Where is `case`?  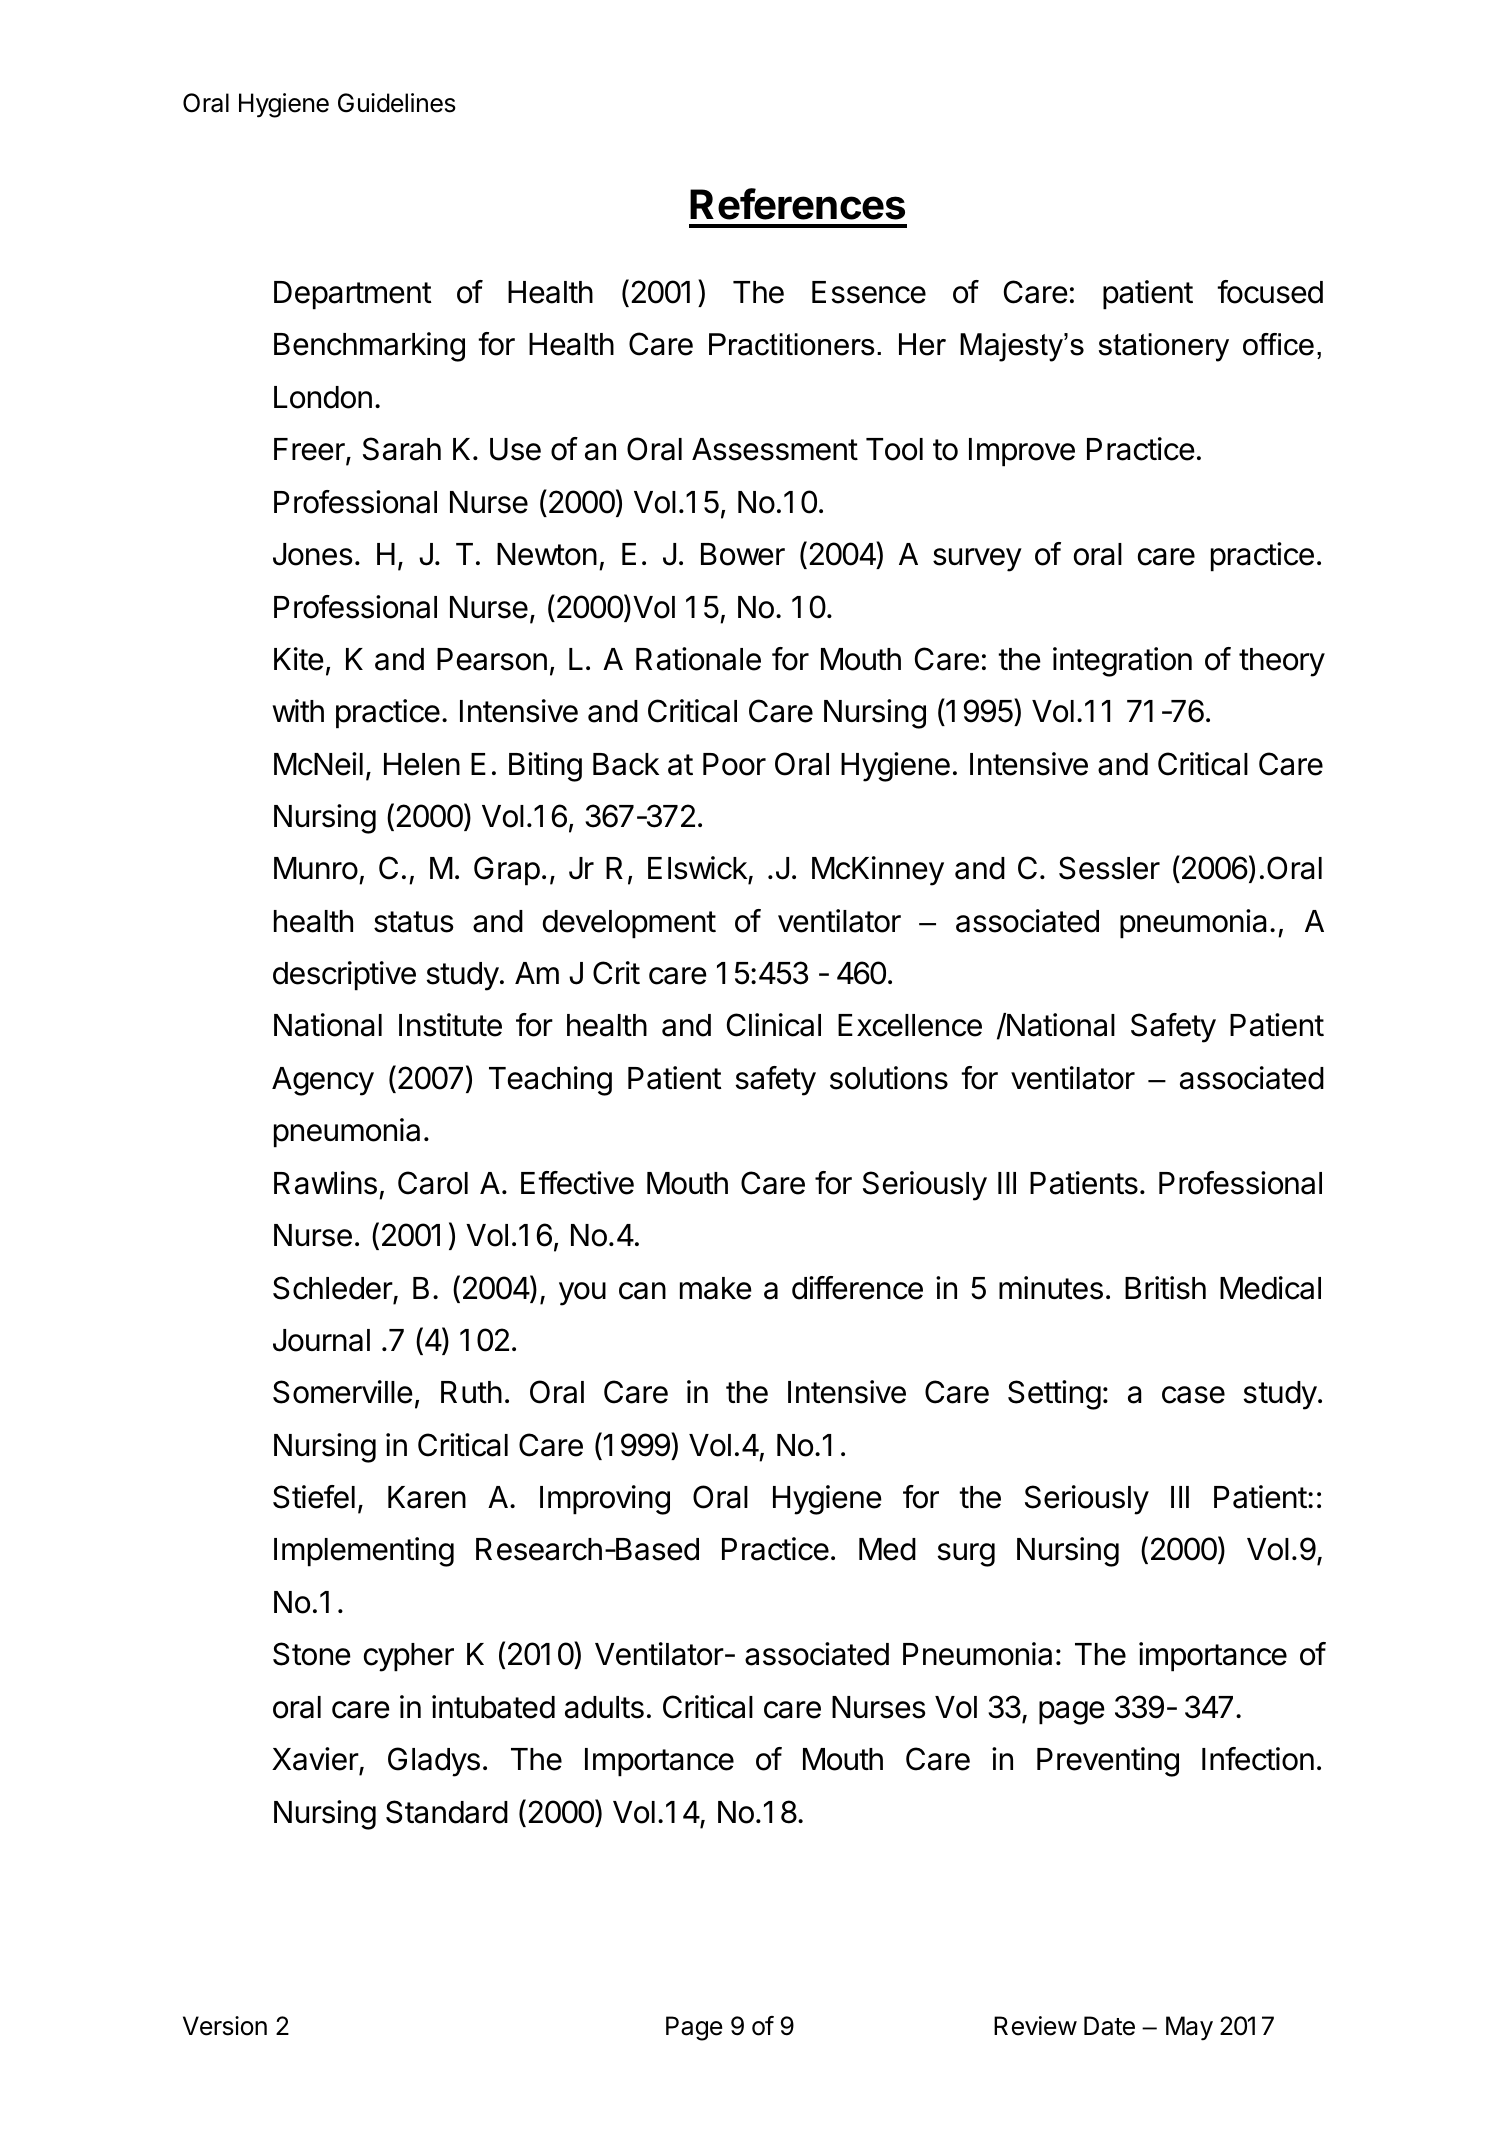 case is located at coordinates (1193, 1395).
